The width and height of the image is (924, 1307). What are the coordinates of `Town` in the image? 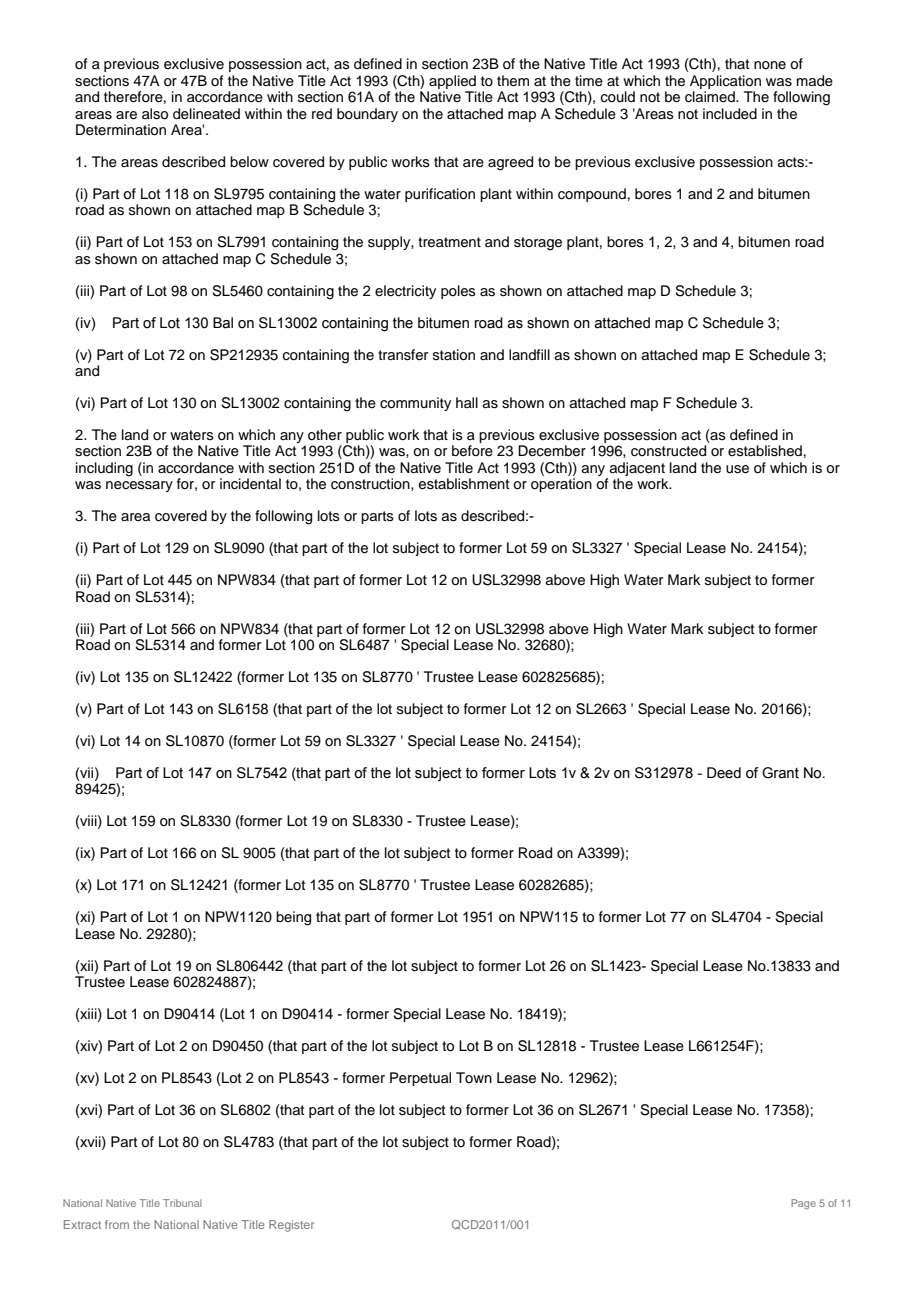 It's located at (474, 1077).
